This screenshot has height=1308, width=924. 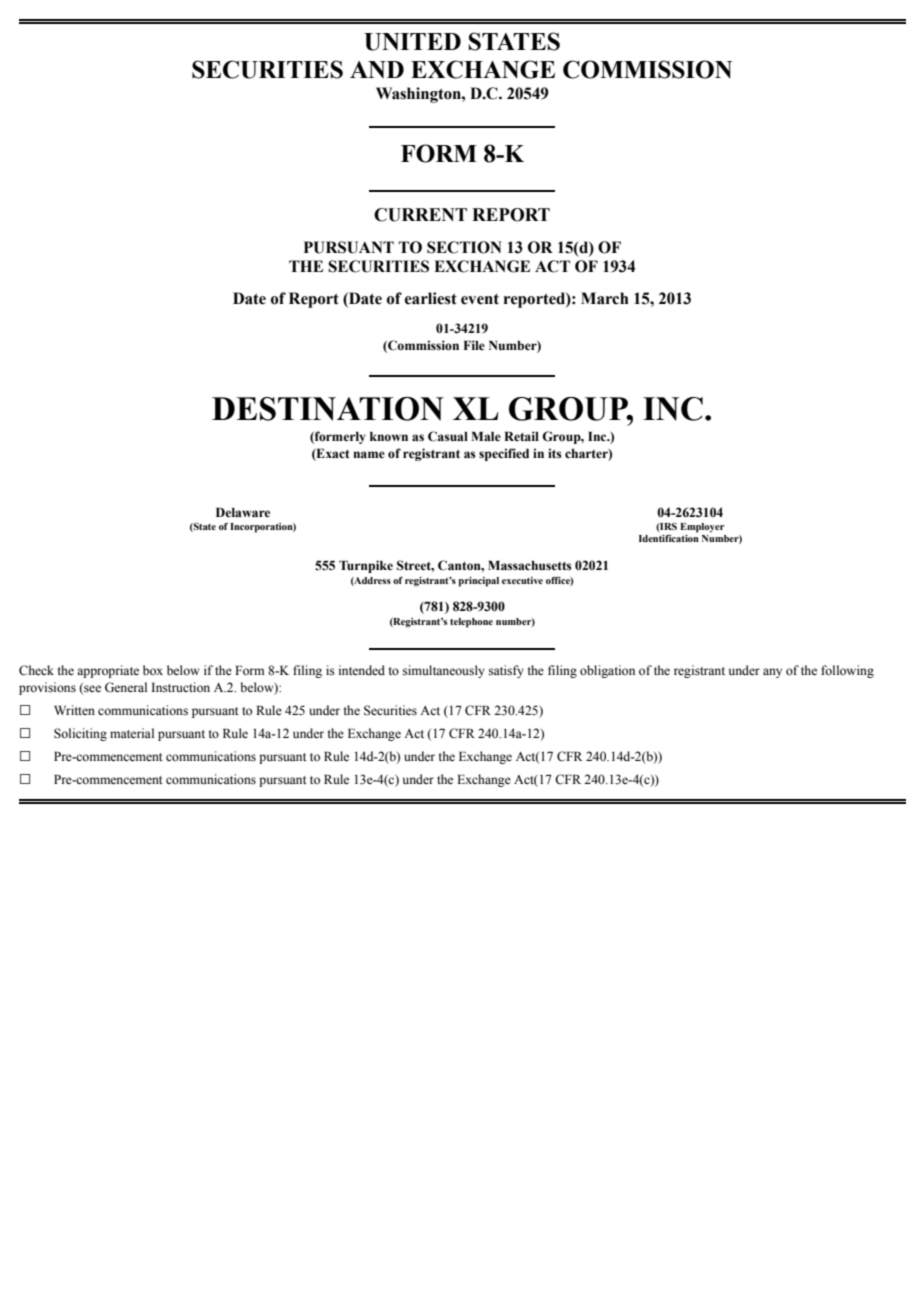 I want to click on Identification, so click(x=669, y=537).
